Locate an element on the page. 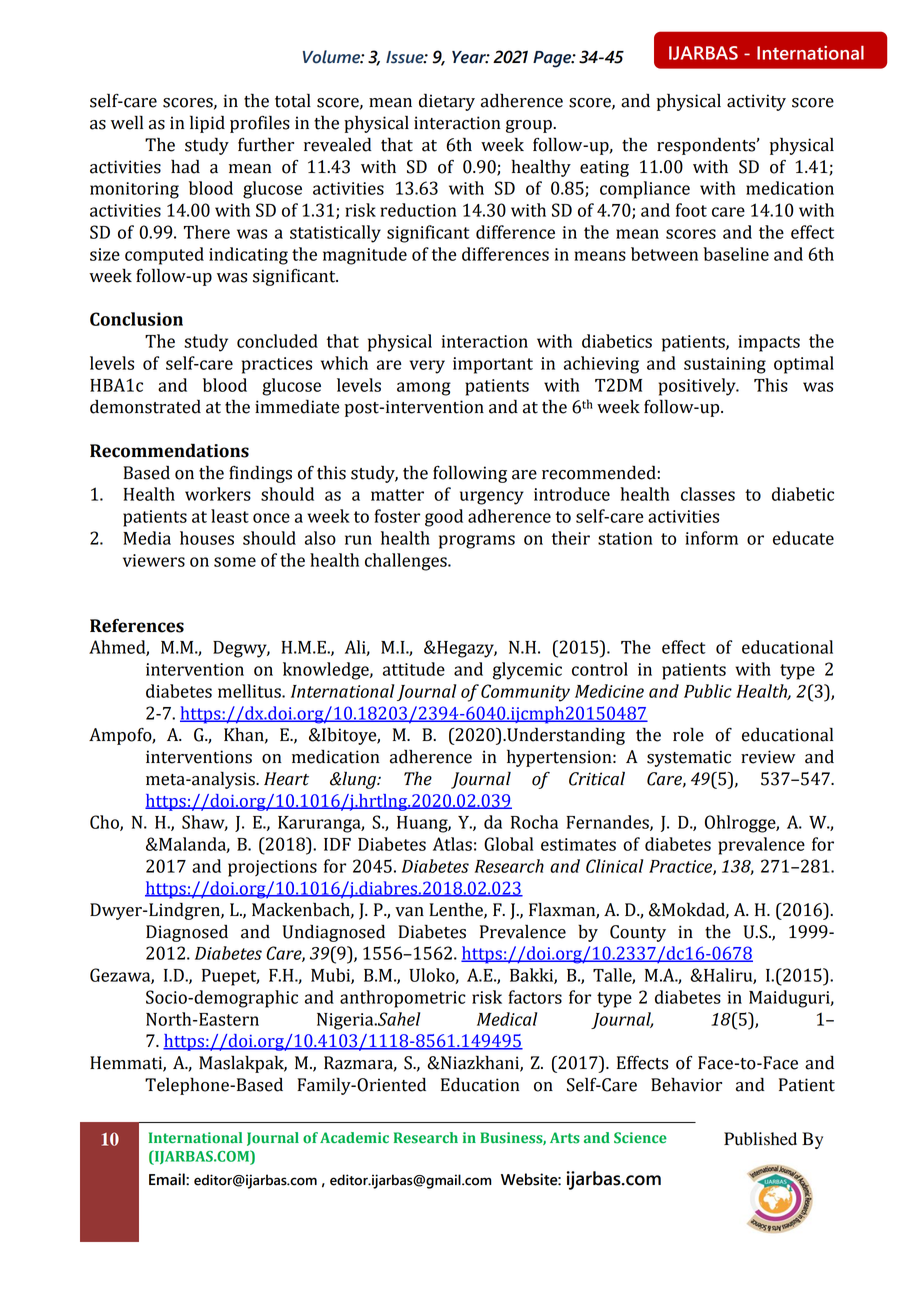 Image resolution: width=924 pixels, height=1308 pixels. Recommendations is located at coordinates (169, 450).
